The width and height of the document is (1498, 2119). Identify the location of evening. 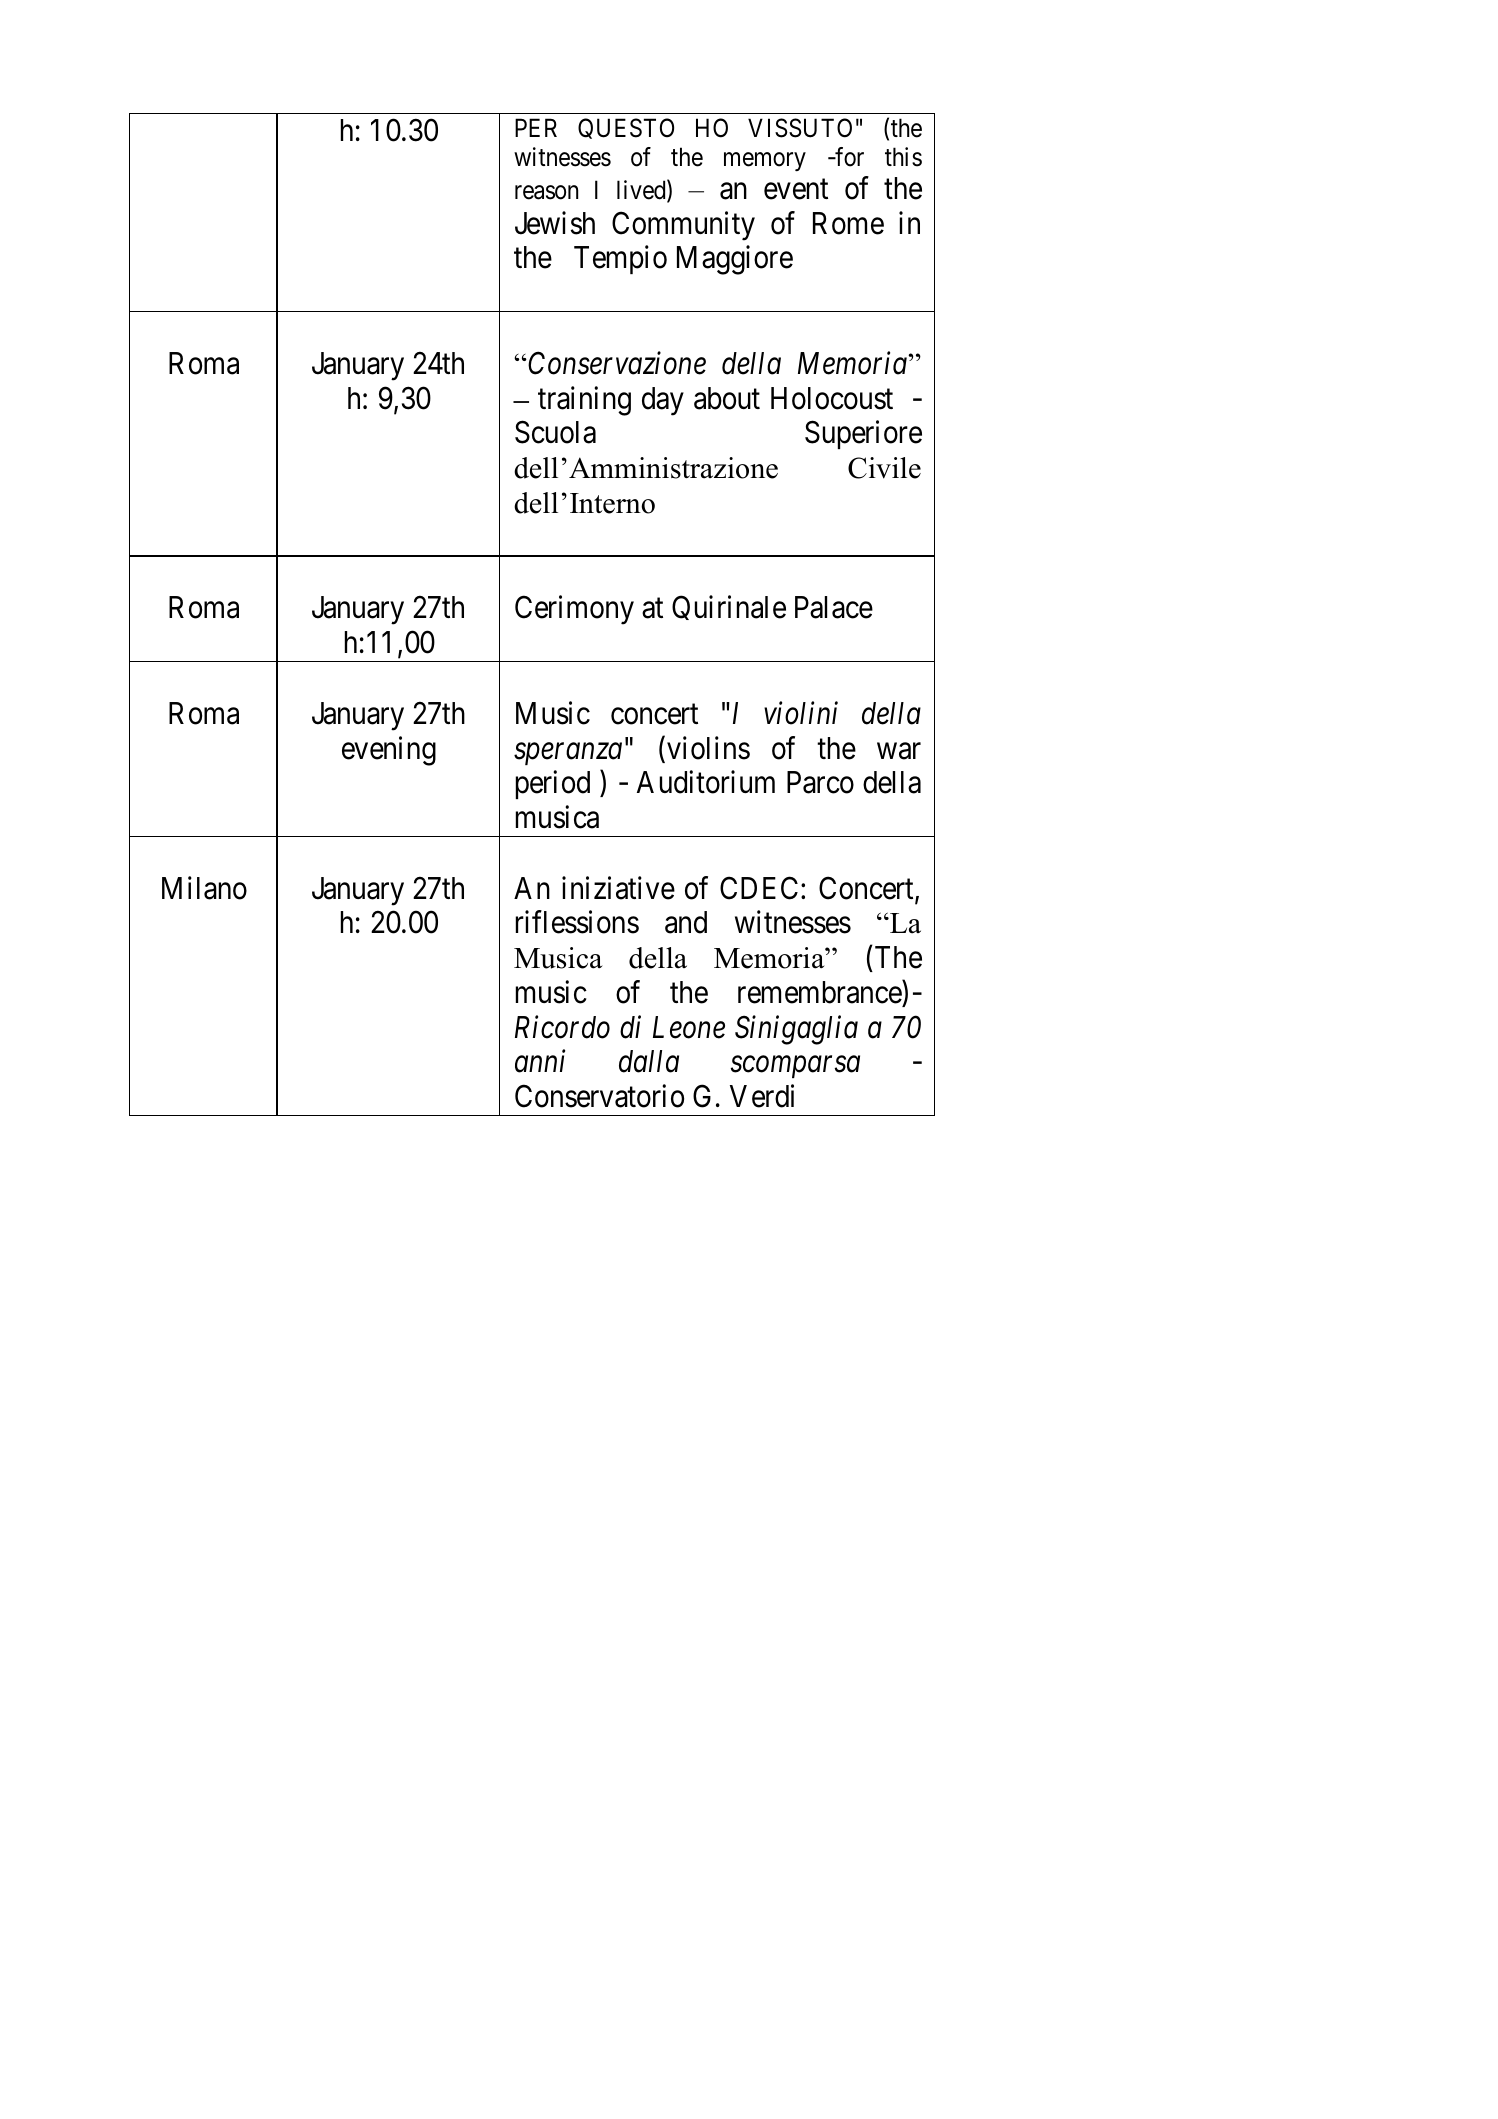
(389, 751).
